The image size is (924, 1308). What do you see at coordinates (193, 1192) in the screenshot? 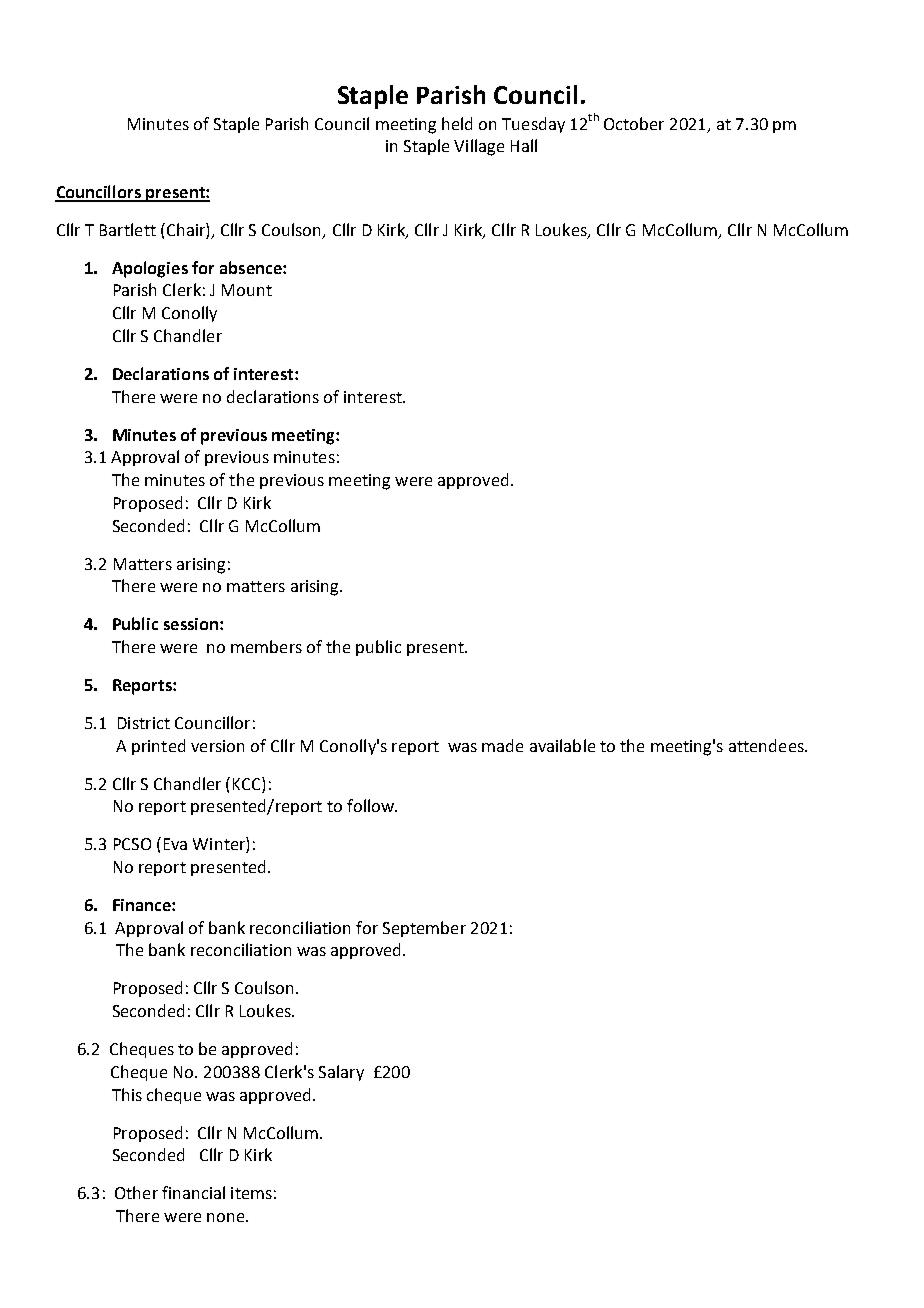
I see `financial` at bounding box center [193, 1192].
